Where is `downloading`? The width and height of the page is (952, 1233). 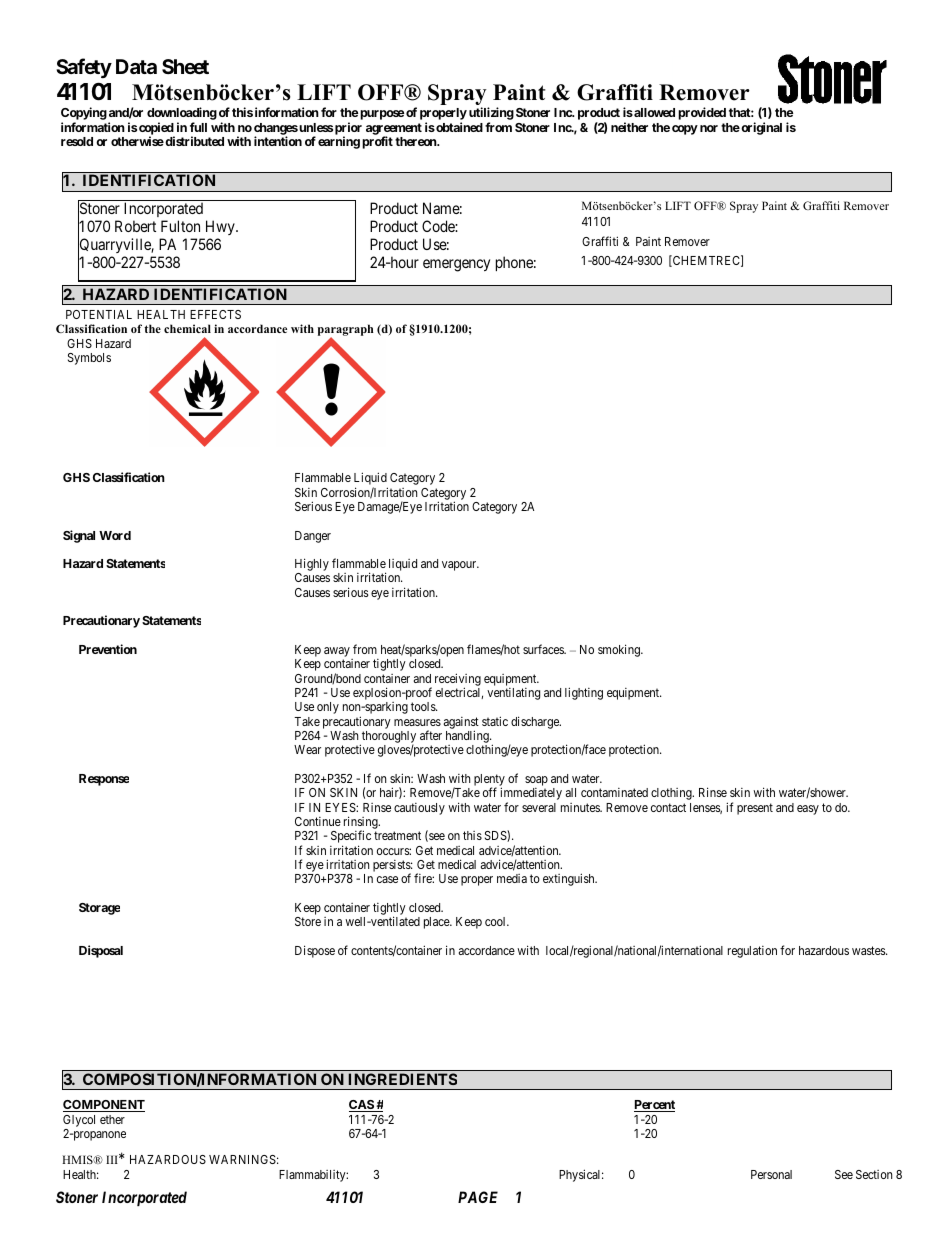
downloading is located at coordinates (182, 115).
